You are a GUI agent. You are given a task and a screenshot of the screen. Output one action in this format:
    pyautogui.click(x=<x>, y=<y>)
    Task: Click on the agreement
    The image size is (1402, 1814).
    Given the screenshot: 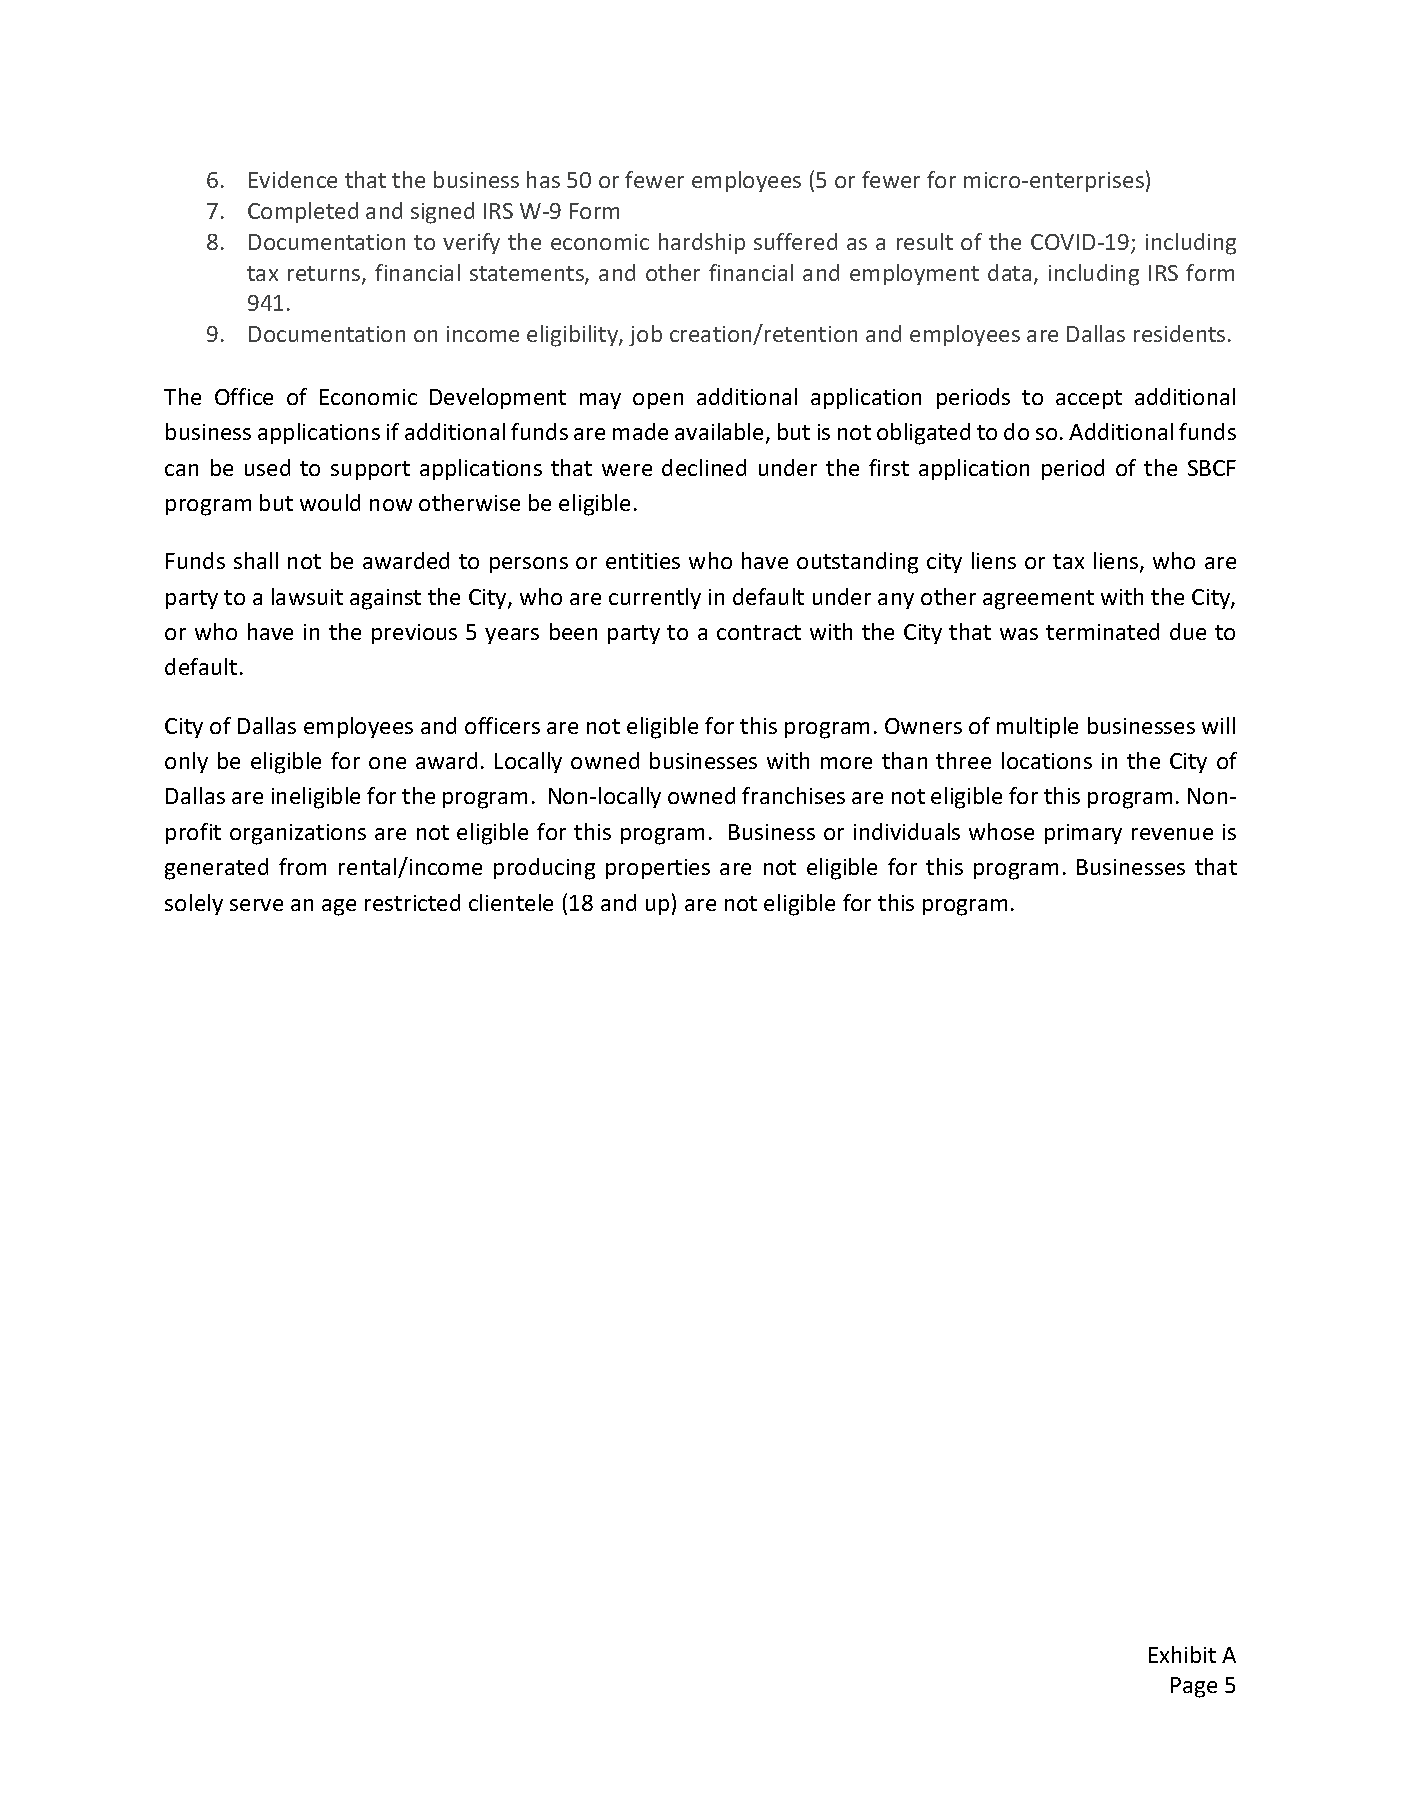 What is the action you would take?
    pyautogui.click(x=1038, y=600)
